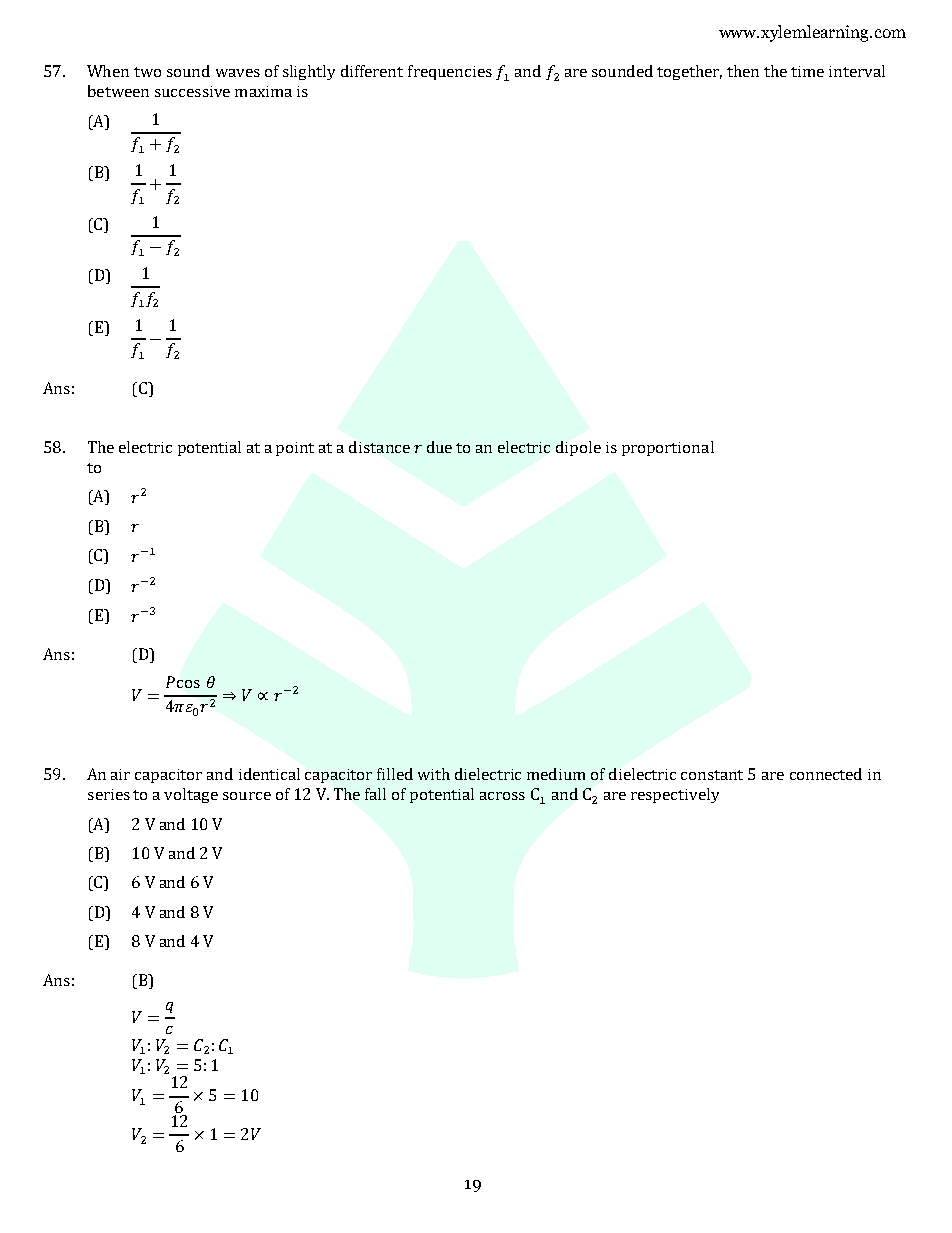  What do you see at coordinates (192, 91) in the document?
I see `successive` at bounding box center [192, 91].
